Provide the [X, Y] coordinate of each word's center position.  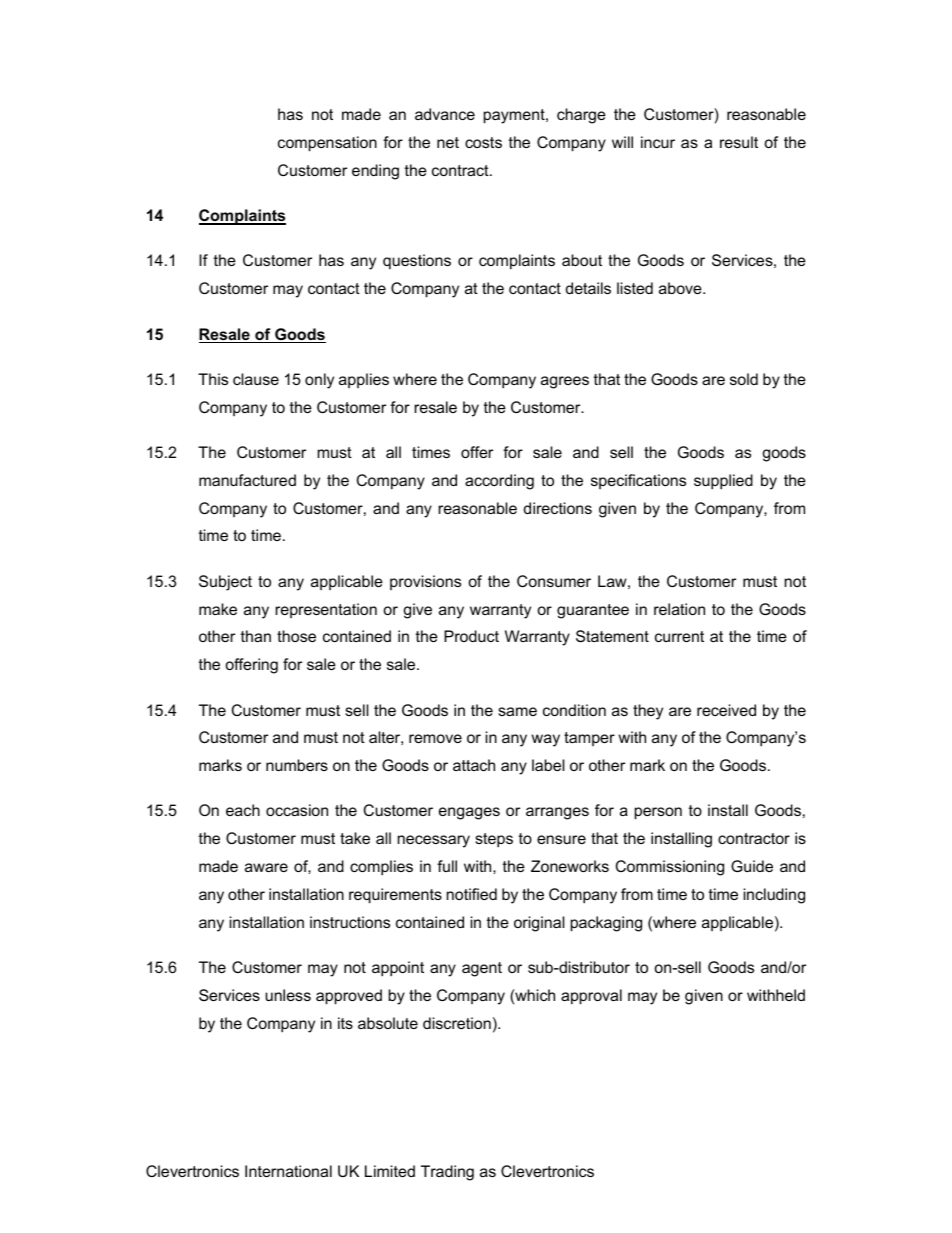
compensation [327, 144]
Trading [447, 1173]
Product [471, 636]
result [739, 142]
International [288, 1171]
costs [483, 142]
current [679, 636]
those [296, 636]
